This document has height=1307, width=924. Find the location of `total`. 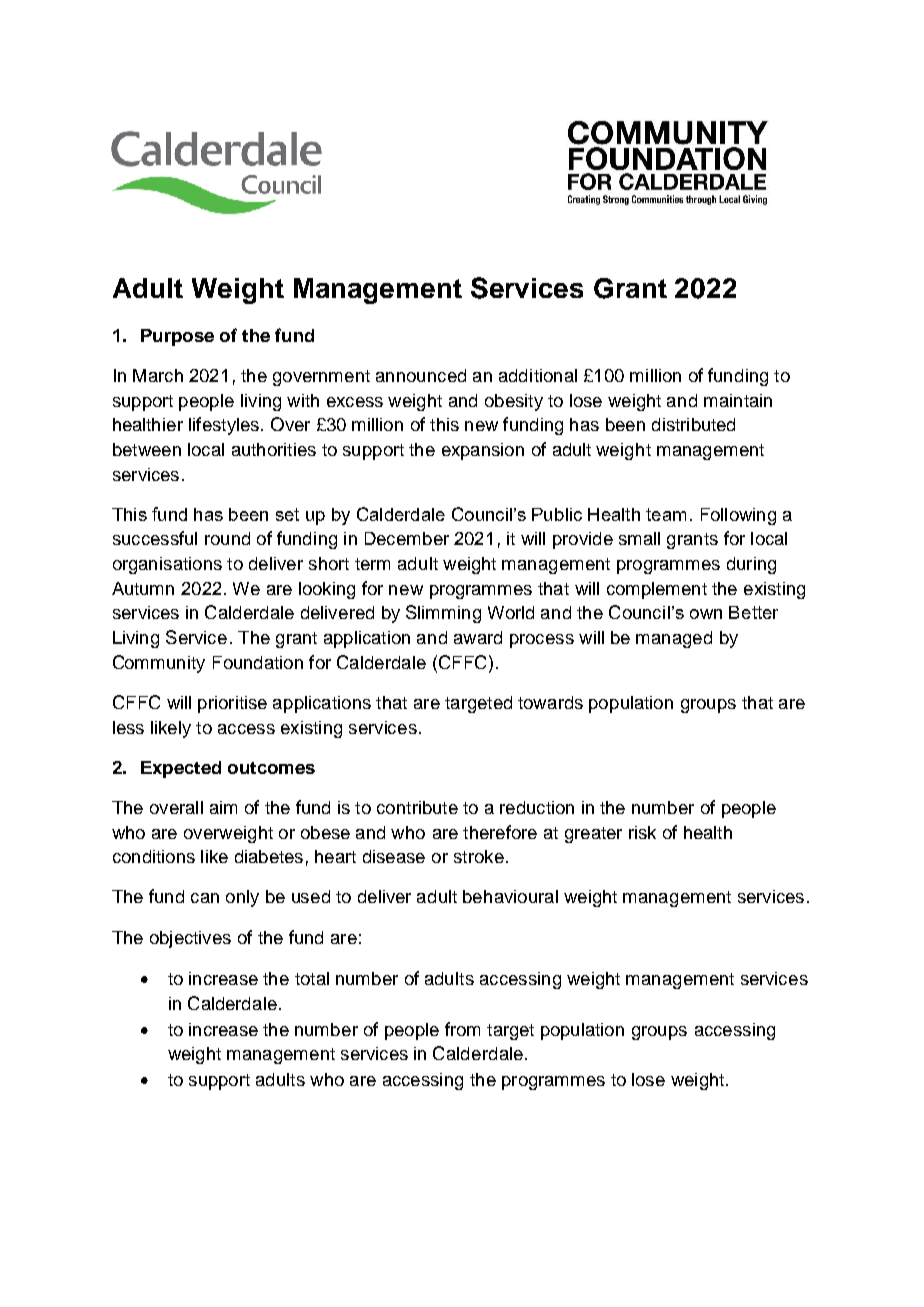

total is located at coordinates (312, 978).
